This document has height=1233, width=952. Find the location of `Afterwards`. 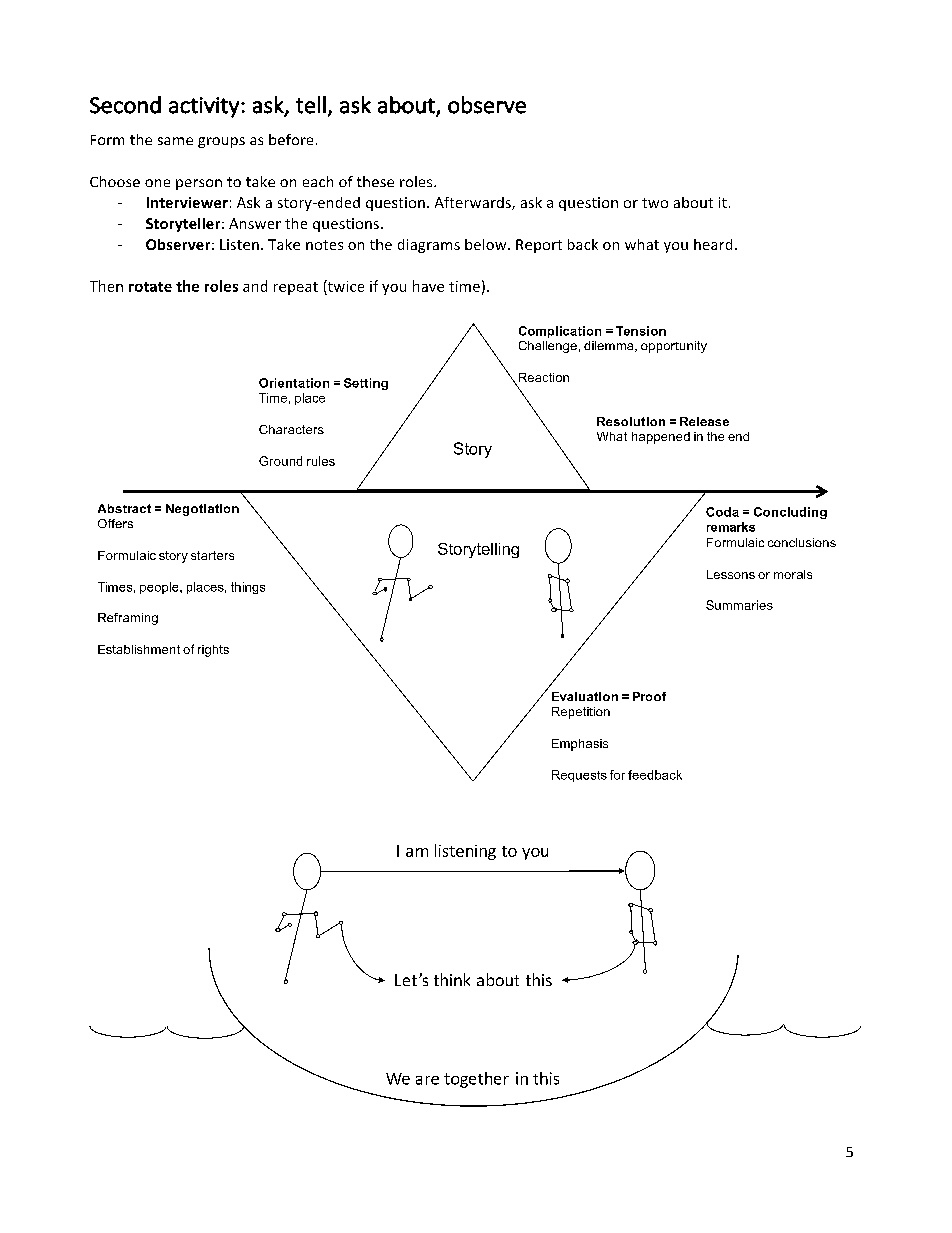

Afterwards is located at coordinates (474, 203).
